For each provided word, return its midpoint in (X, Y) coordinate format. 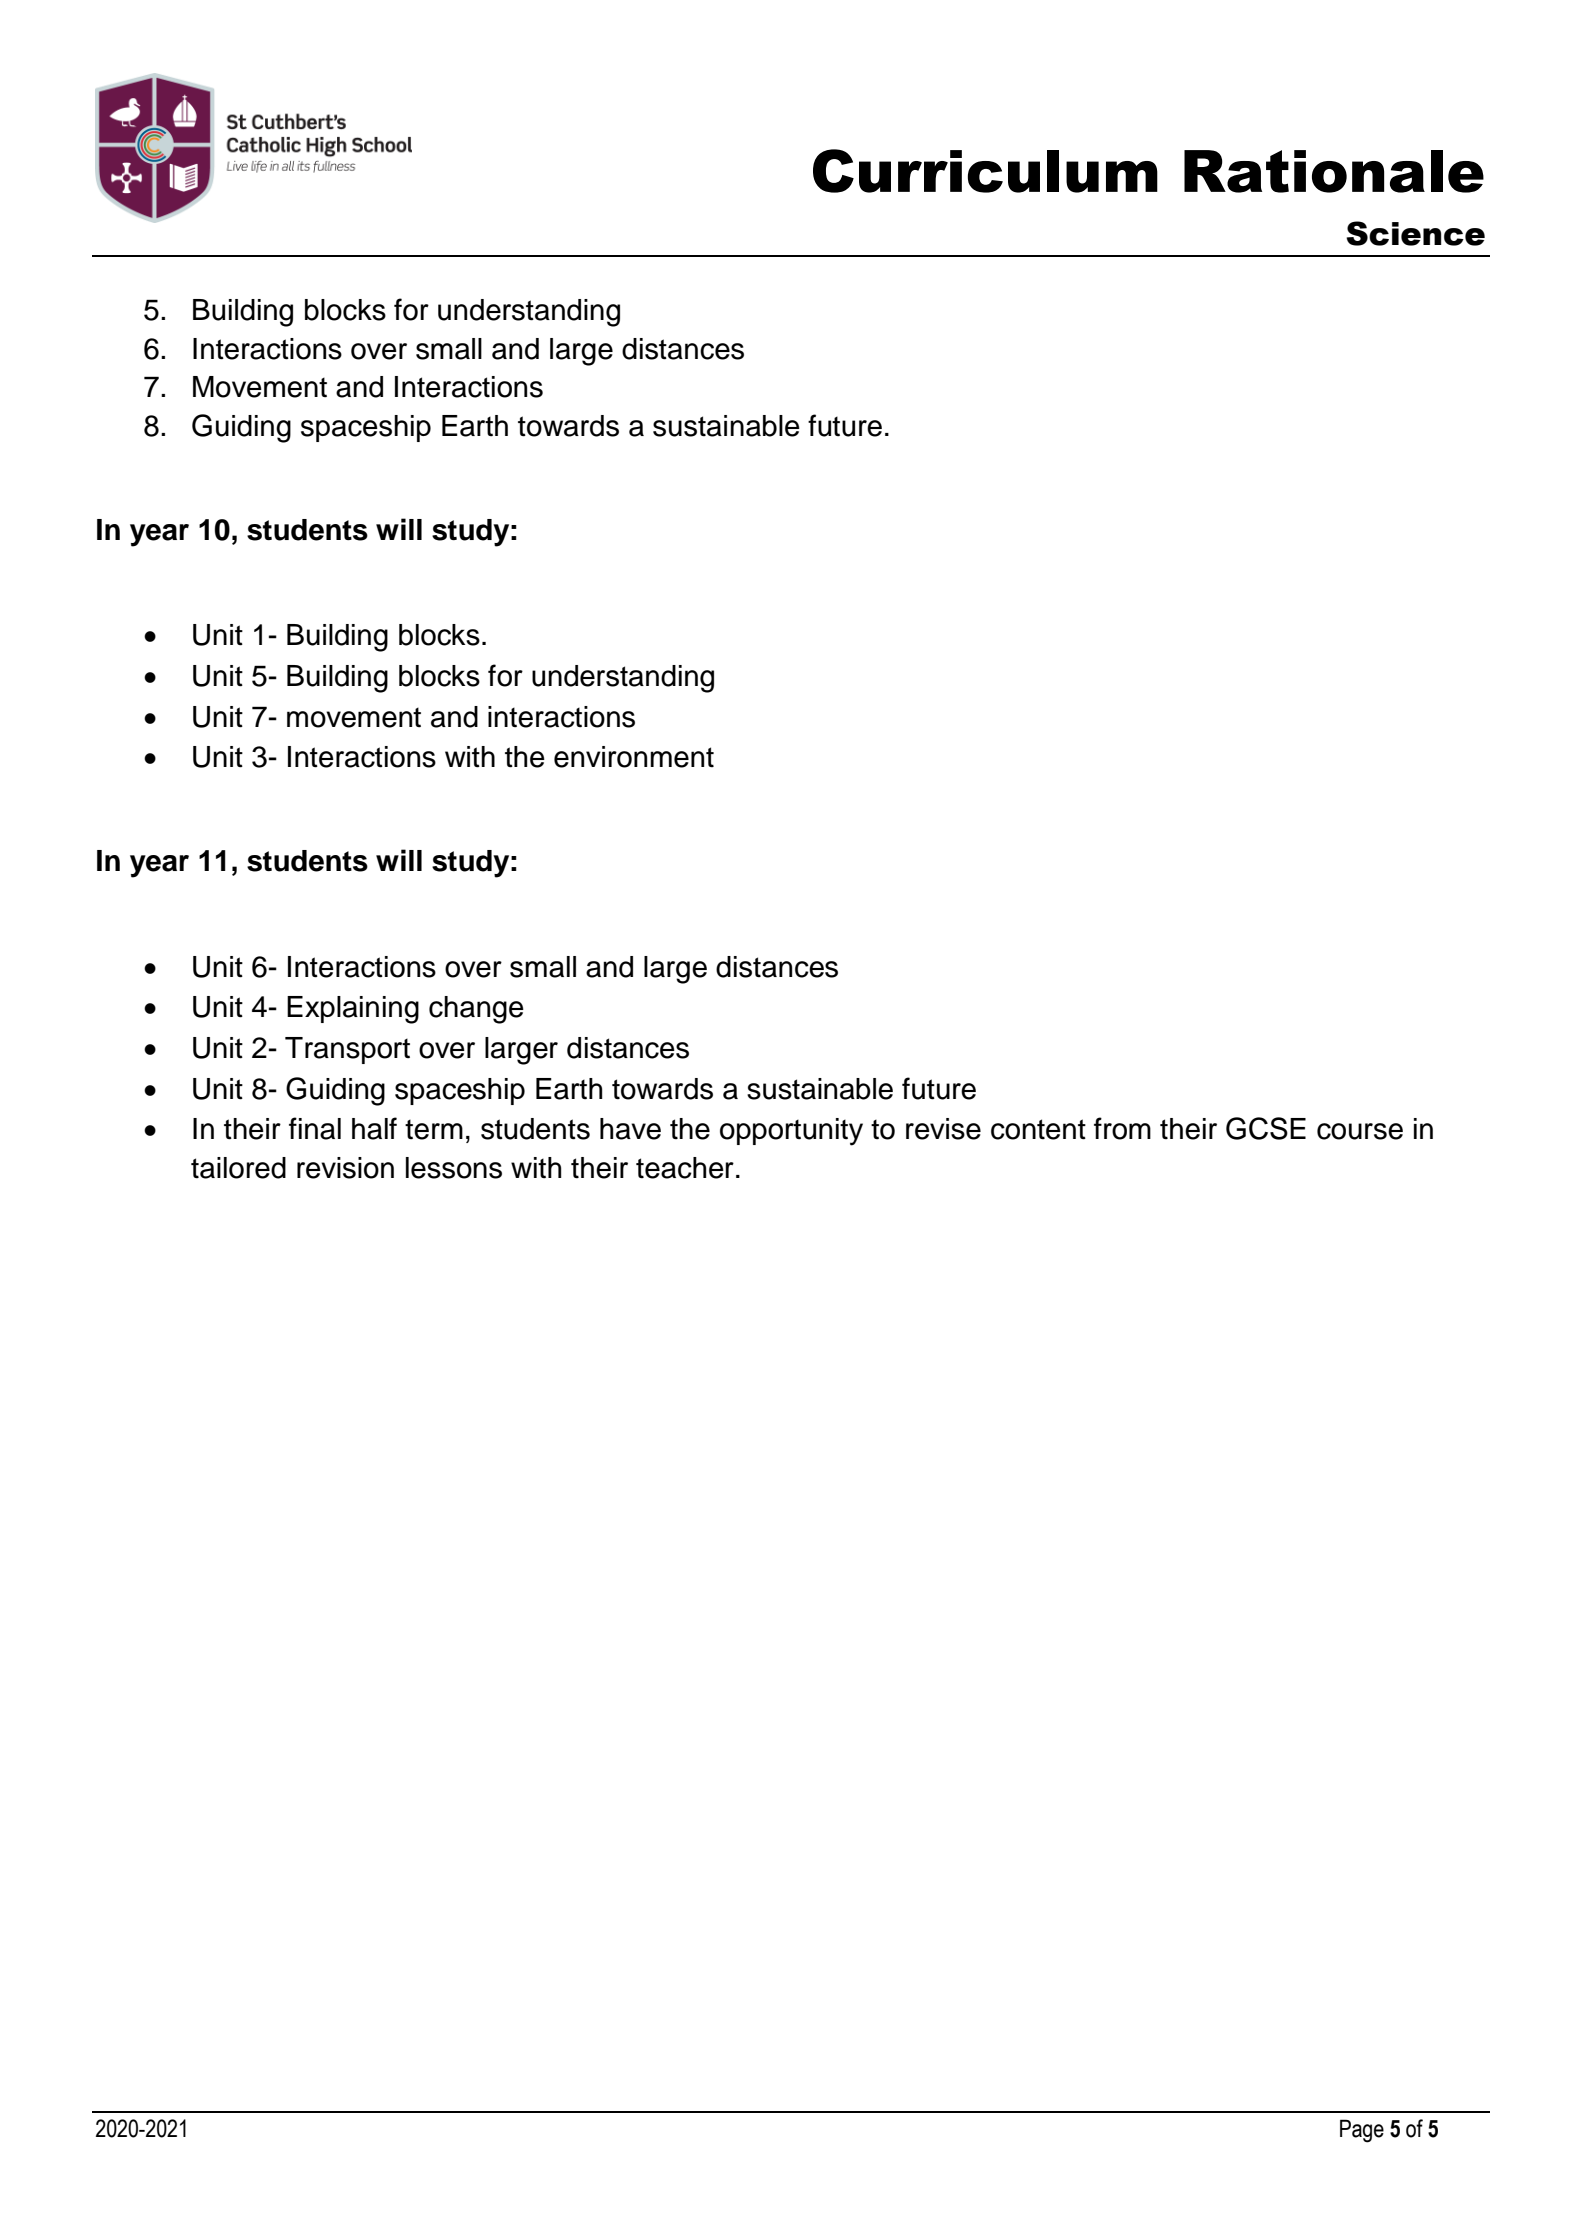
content (1038, 1129)
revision (345, 1168)
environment (634, 757)
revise (943, 1129)
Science (1415, 233)
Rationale (1334, 171)
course (1360, 1131)
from (1122, 1128)
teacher (685, 1168)
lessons (454, 1168)
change (476, 1010)
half (374, 1128)
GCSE (1266, 1128)
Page (1362, 2131)
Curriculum (985, 171)
